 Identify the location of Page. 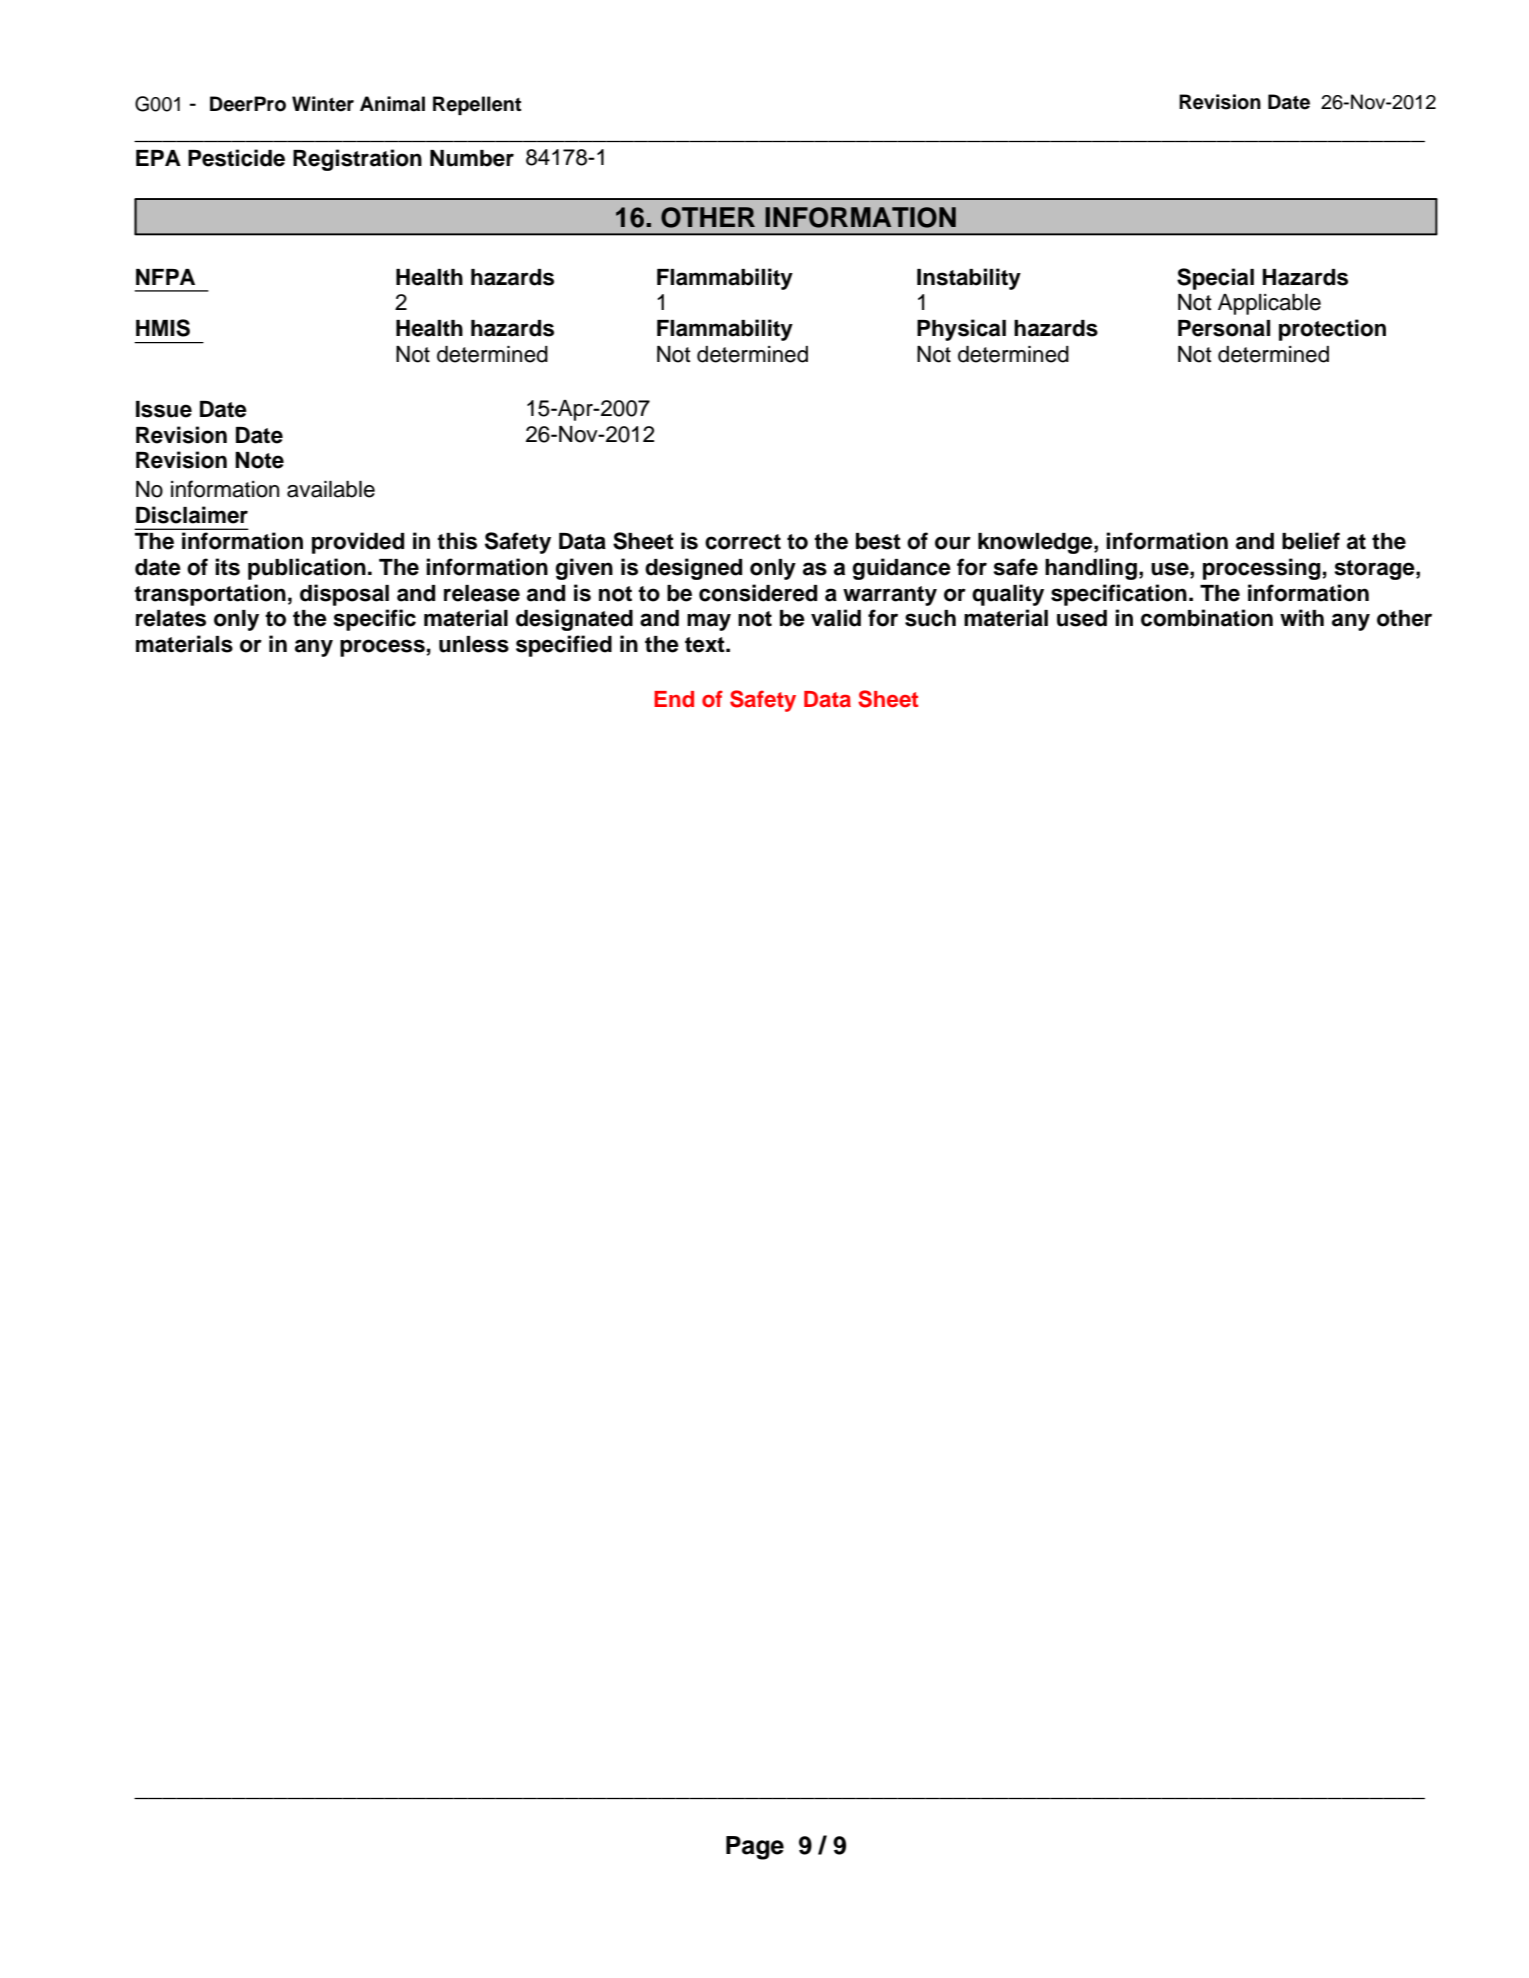
(755, 1848).
